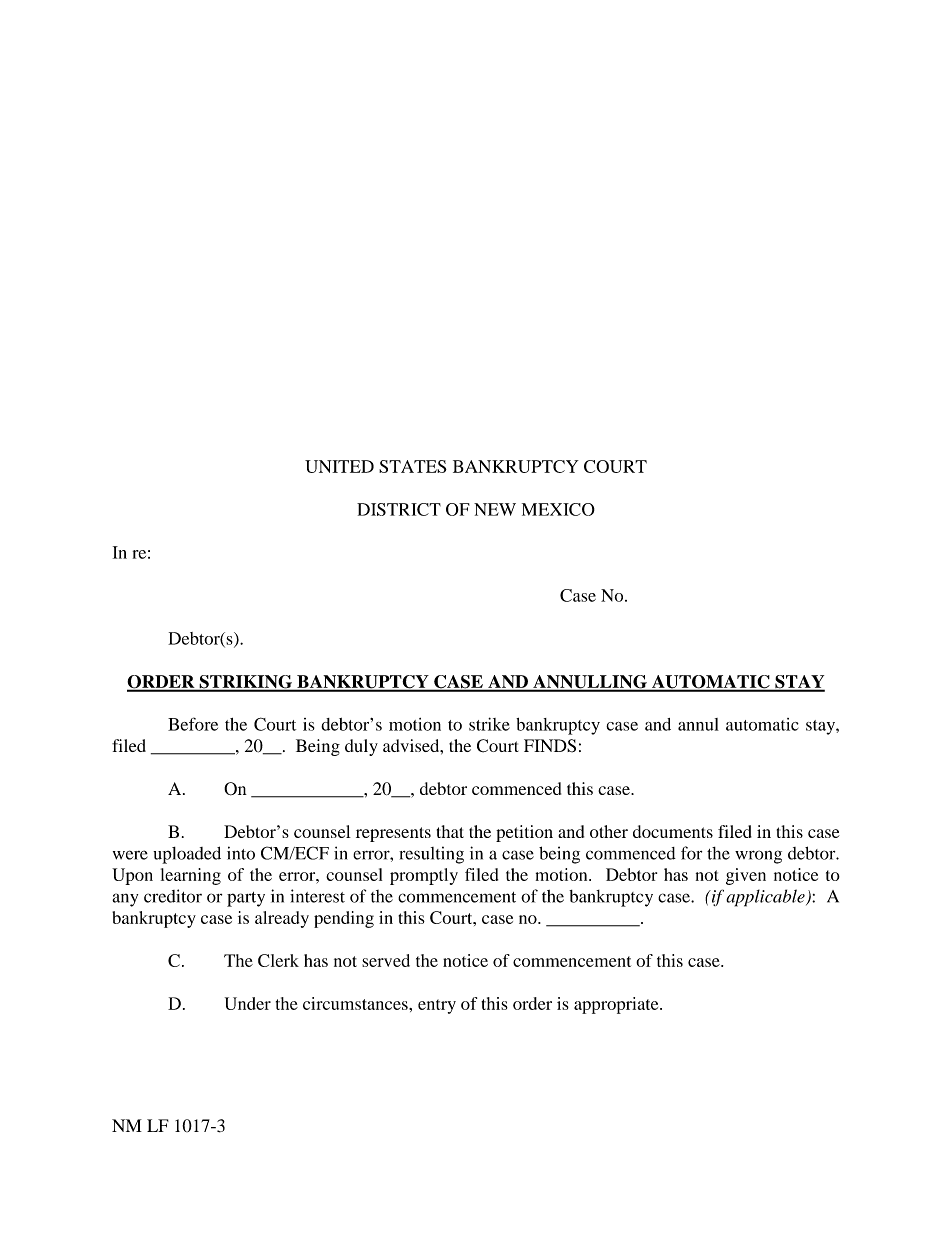 This image has height=1233, width=952. I want to click on documents, so click(673, 831).
